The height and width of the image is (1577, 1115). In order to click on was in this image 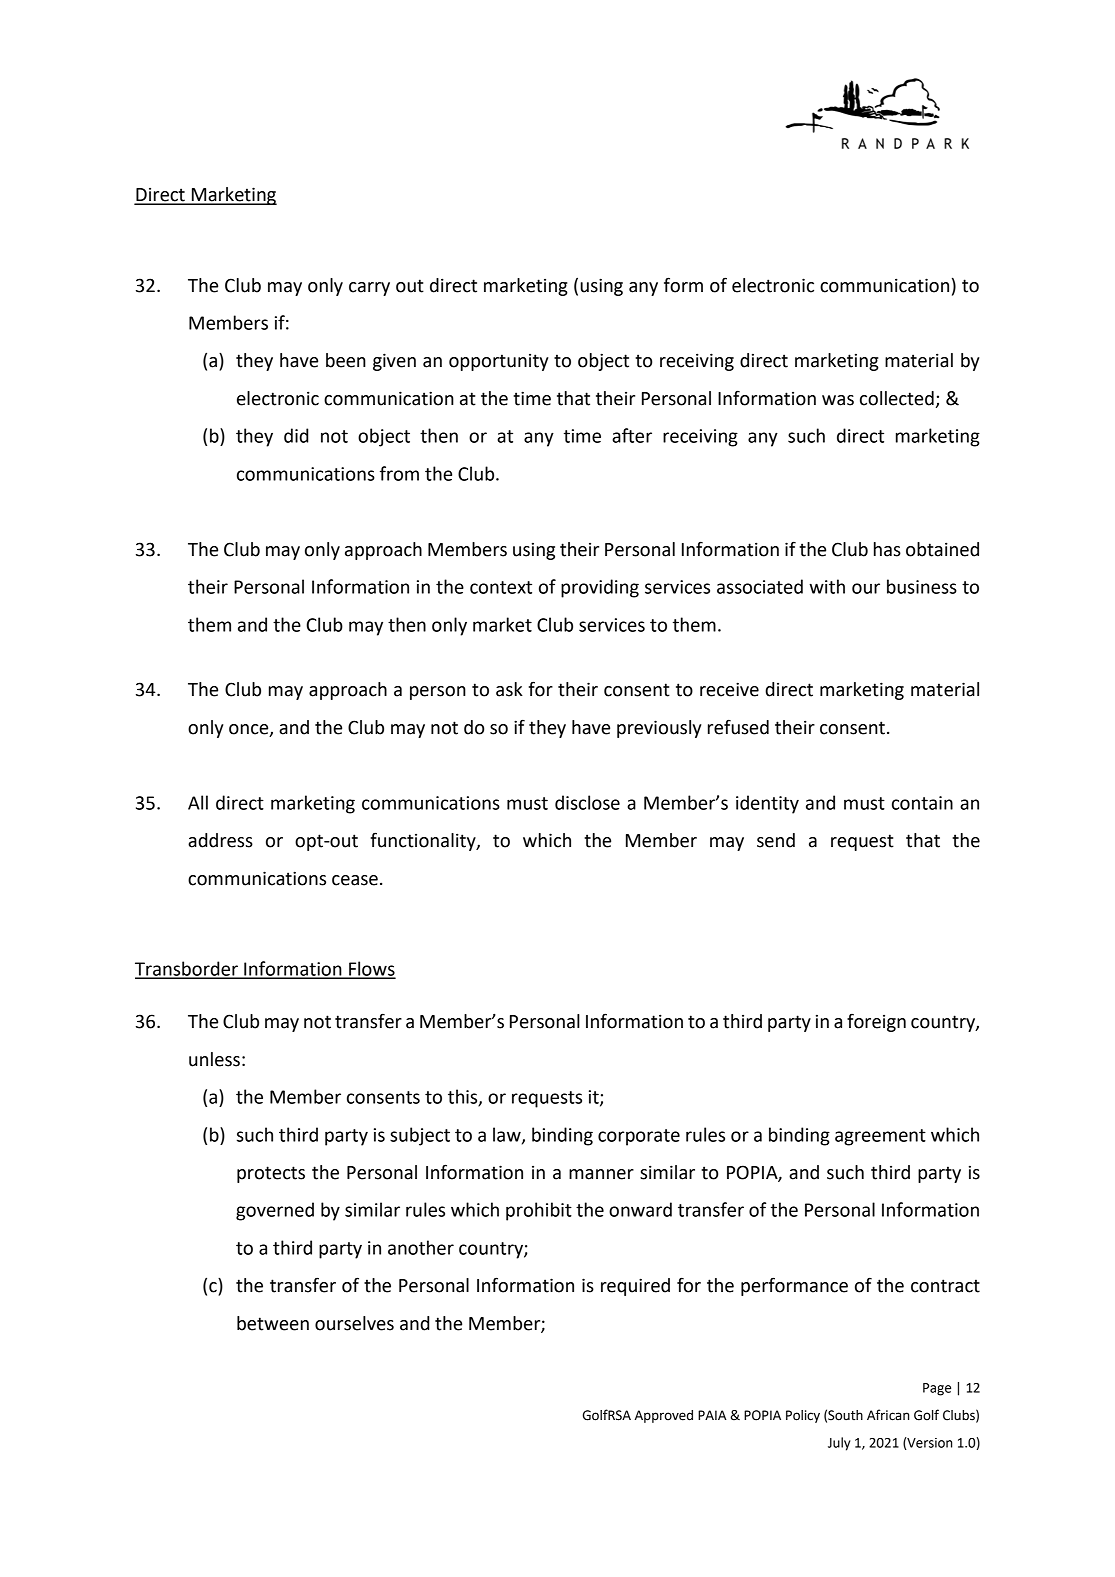, I will do `click(838, 400)`.
